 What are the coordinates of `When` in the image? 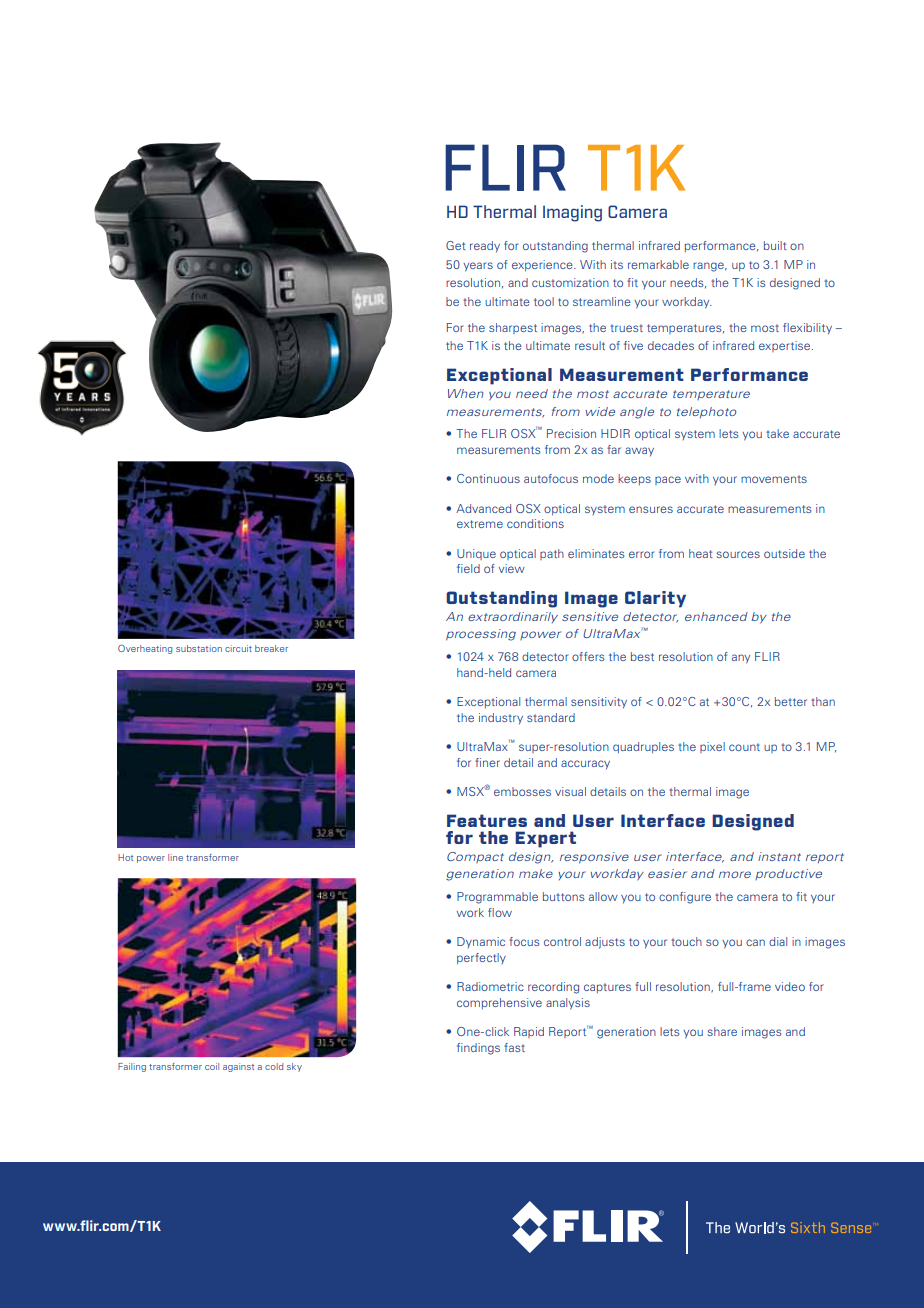 It's located at (466, 393).
